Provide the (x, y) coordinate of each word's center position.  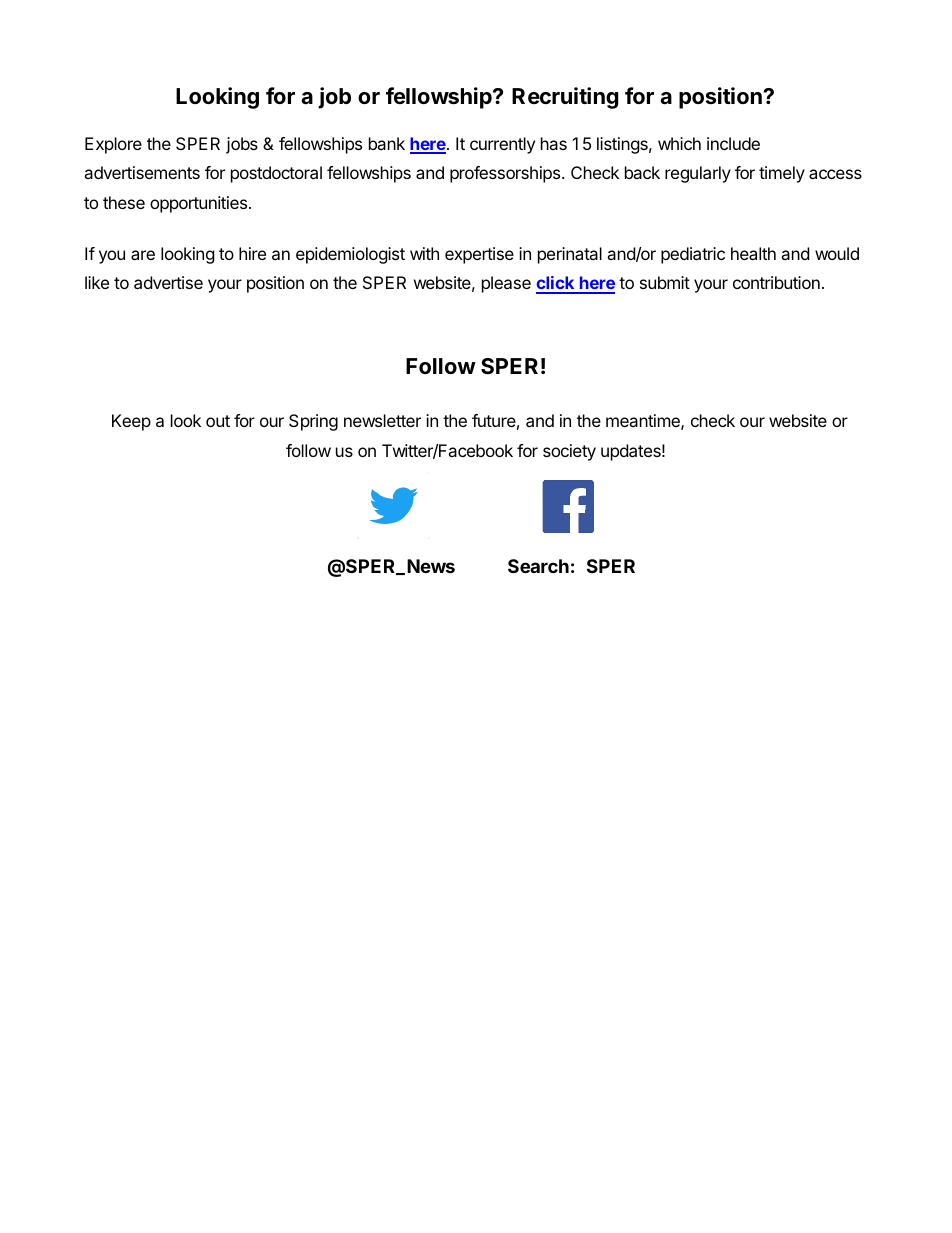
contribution (776, 282)
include (733, 143)
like (97, 282)
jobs (242, 145)
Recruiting (565, 98)
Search (538, 566)
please (506, 284)
